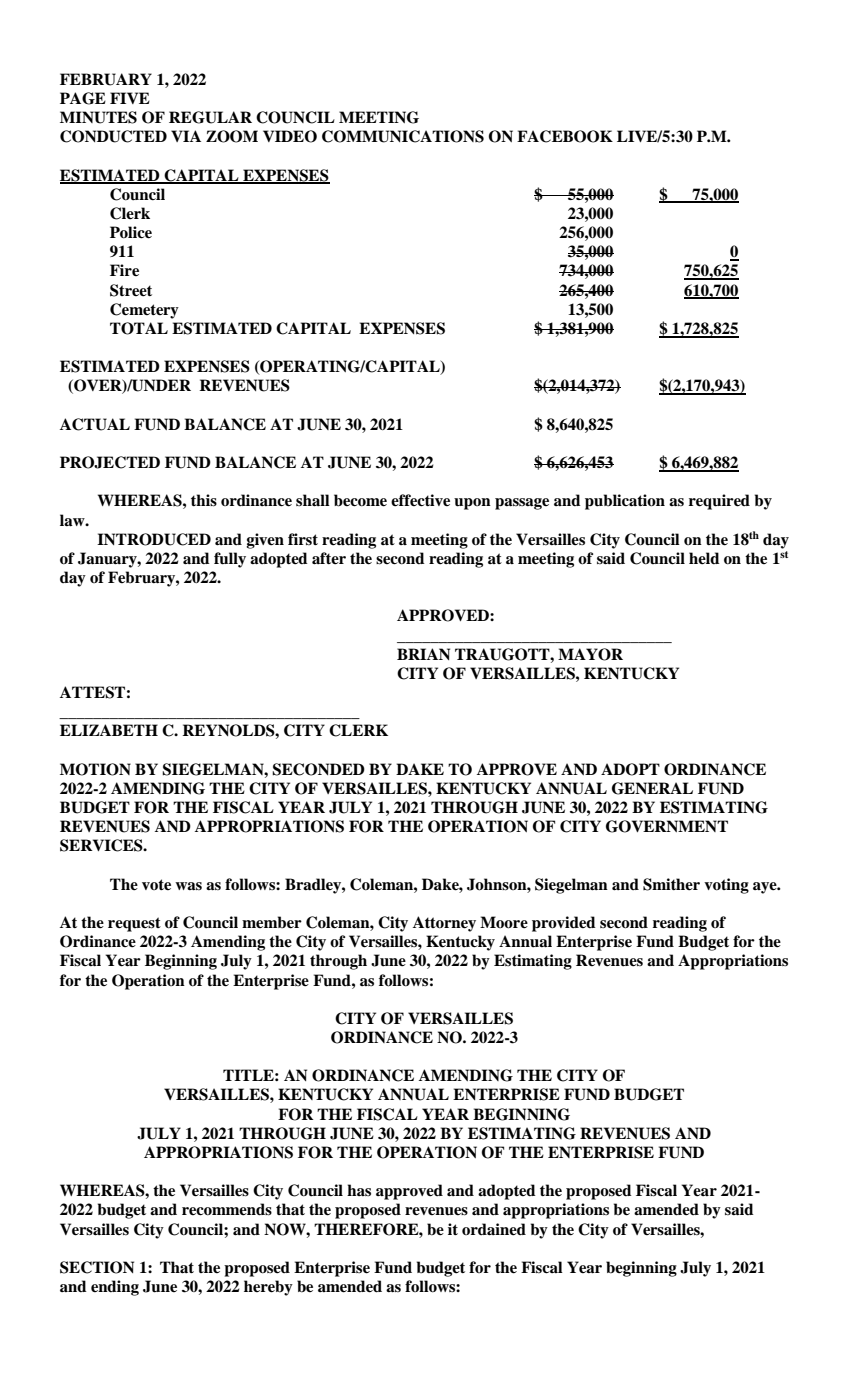 The height and width of the screenshot is (1400, 849). What do you see at coordinates (704, 558) in the screenshot?
I see `held` at bounding box center [704, 558].
